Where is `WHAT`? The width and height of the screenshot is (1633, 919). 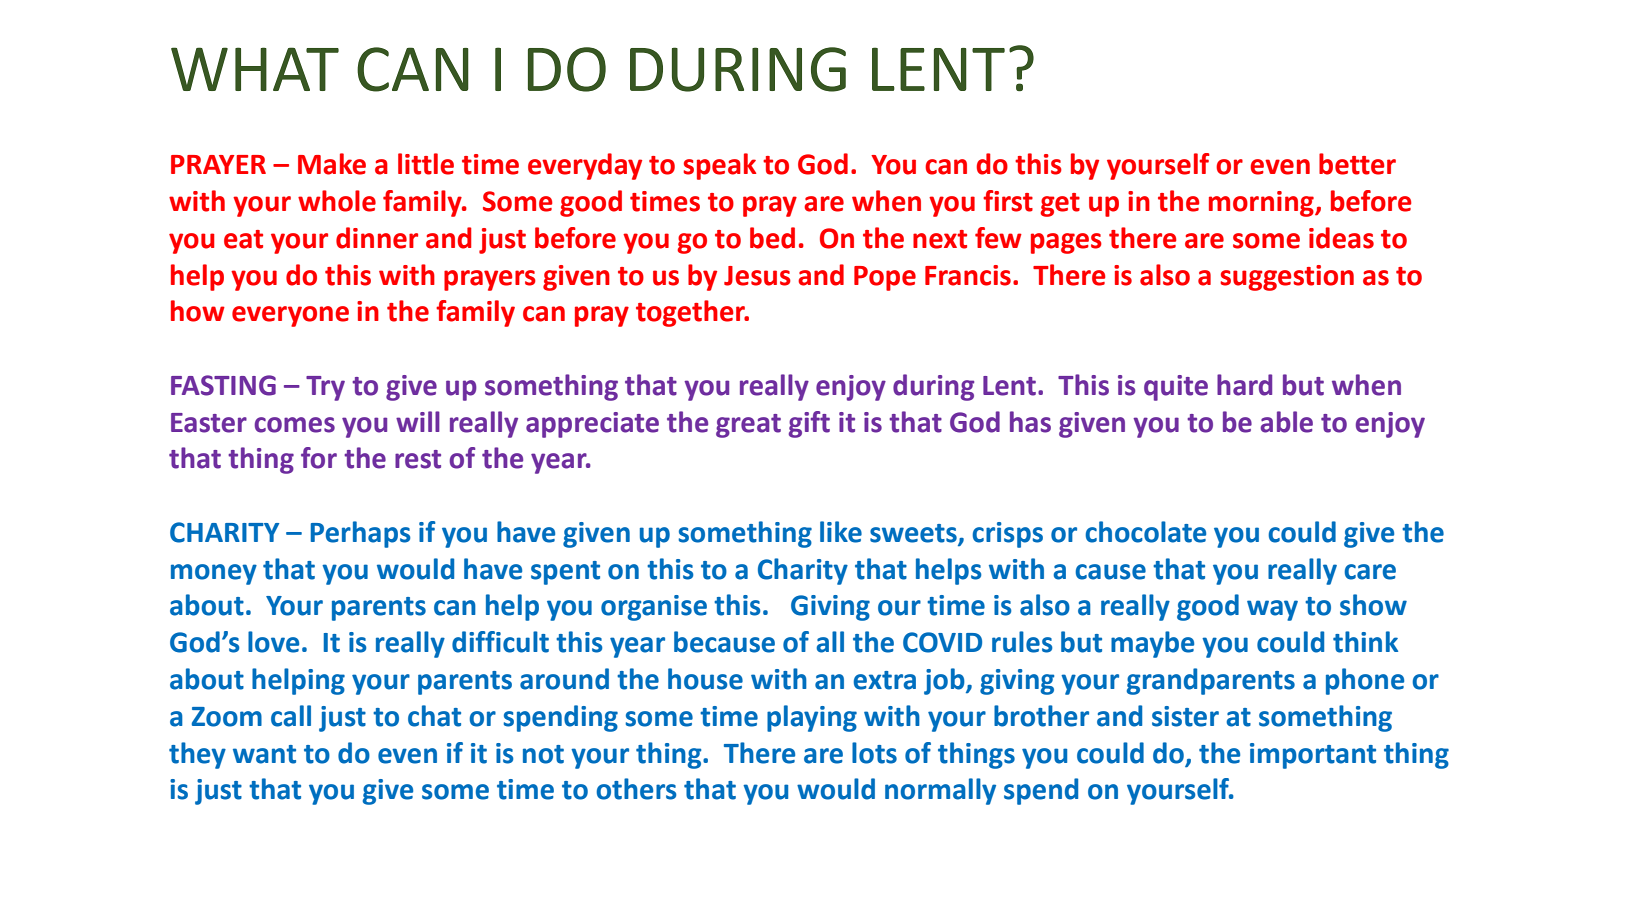
WHAT is located at coordinates (255, 69).
